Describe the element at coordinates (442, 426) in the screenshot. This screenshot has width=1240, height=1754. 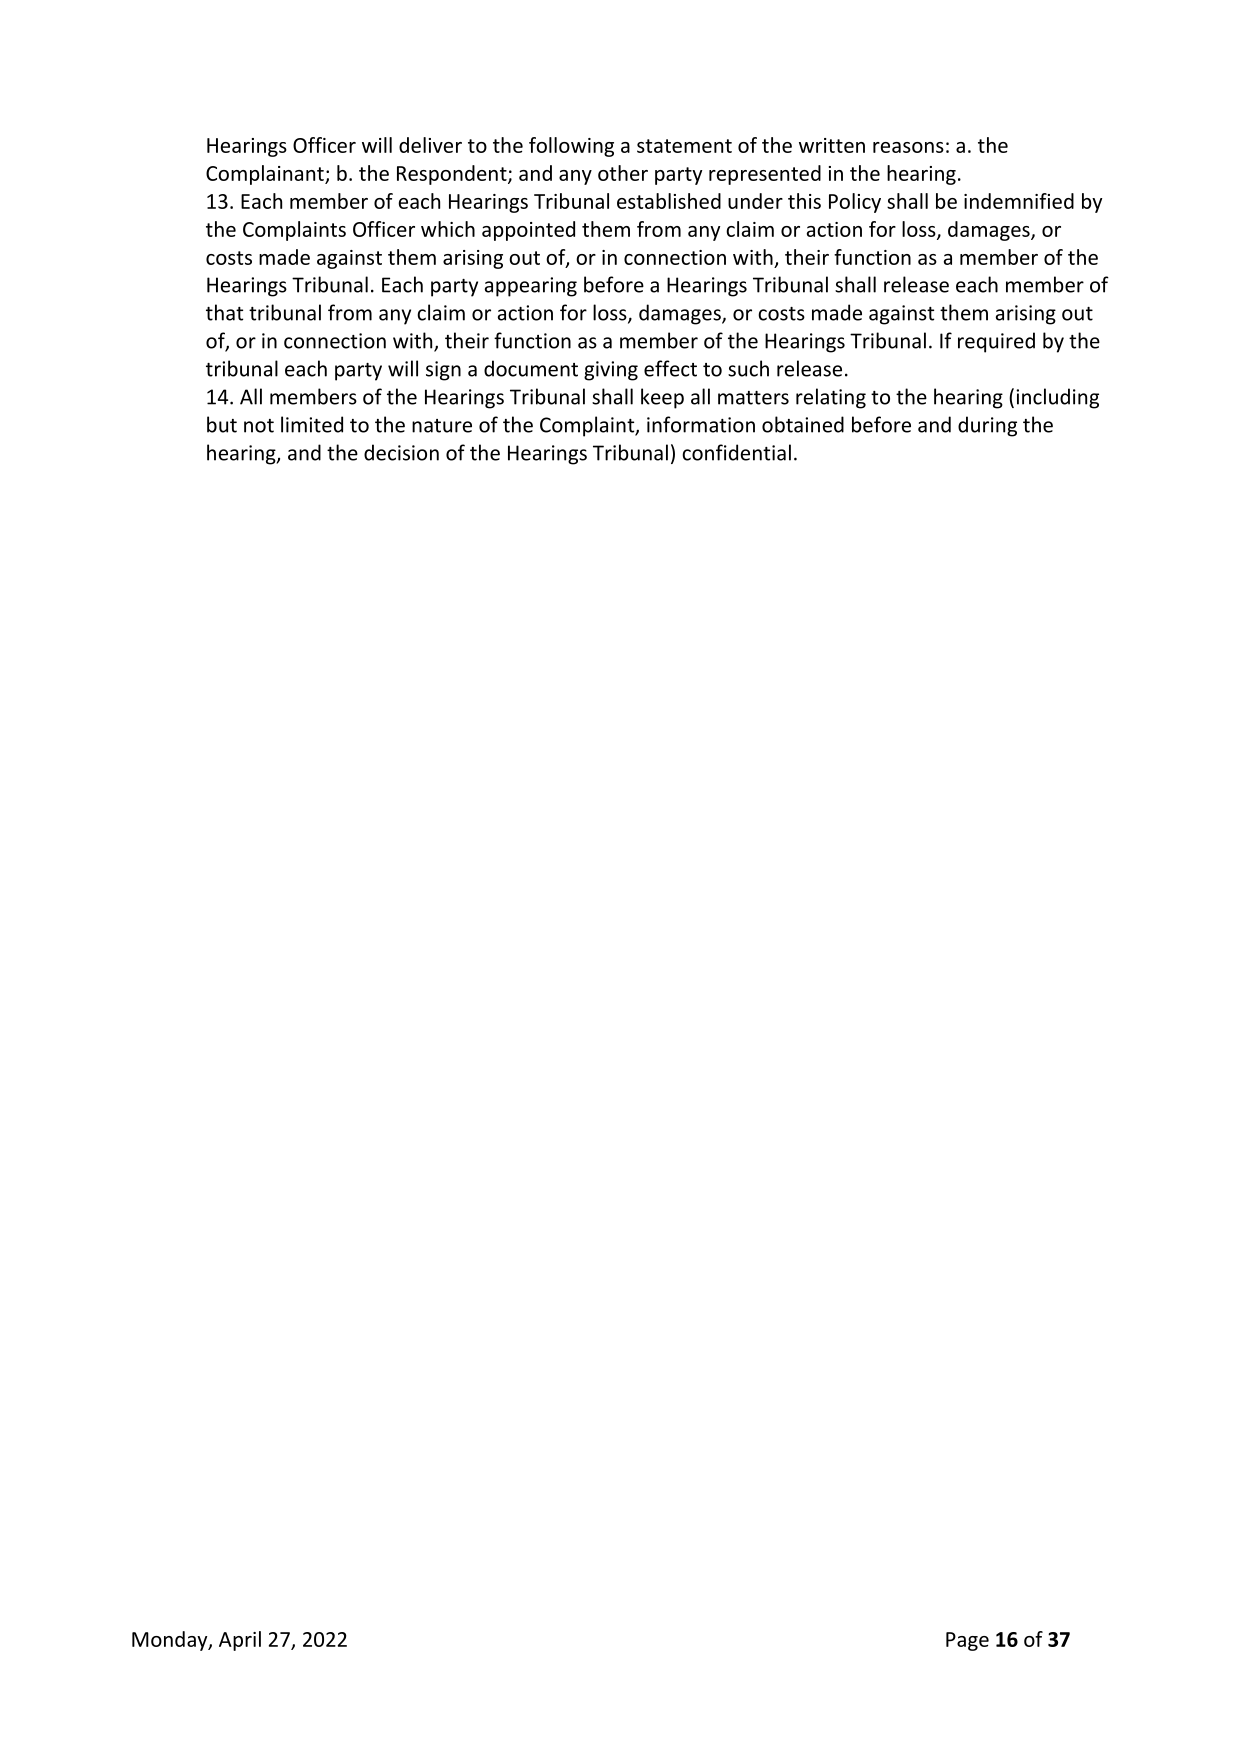
I see `nature` at that location.
